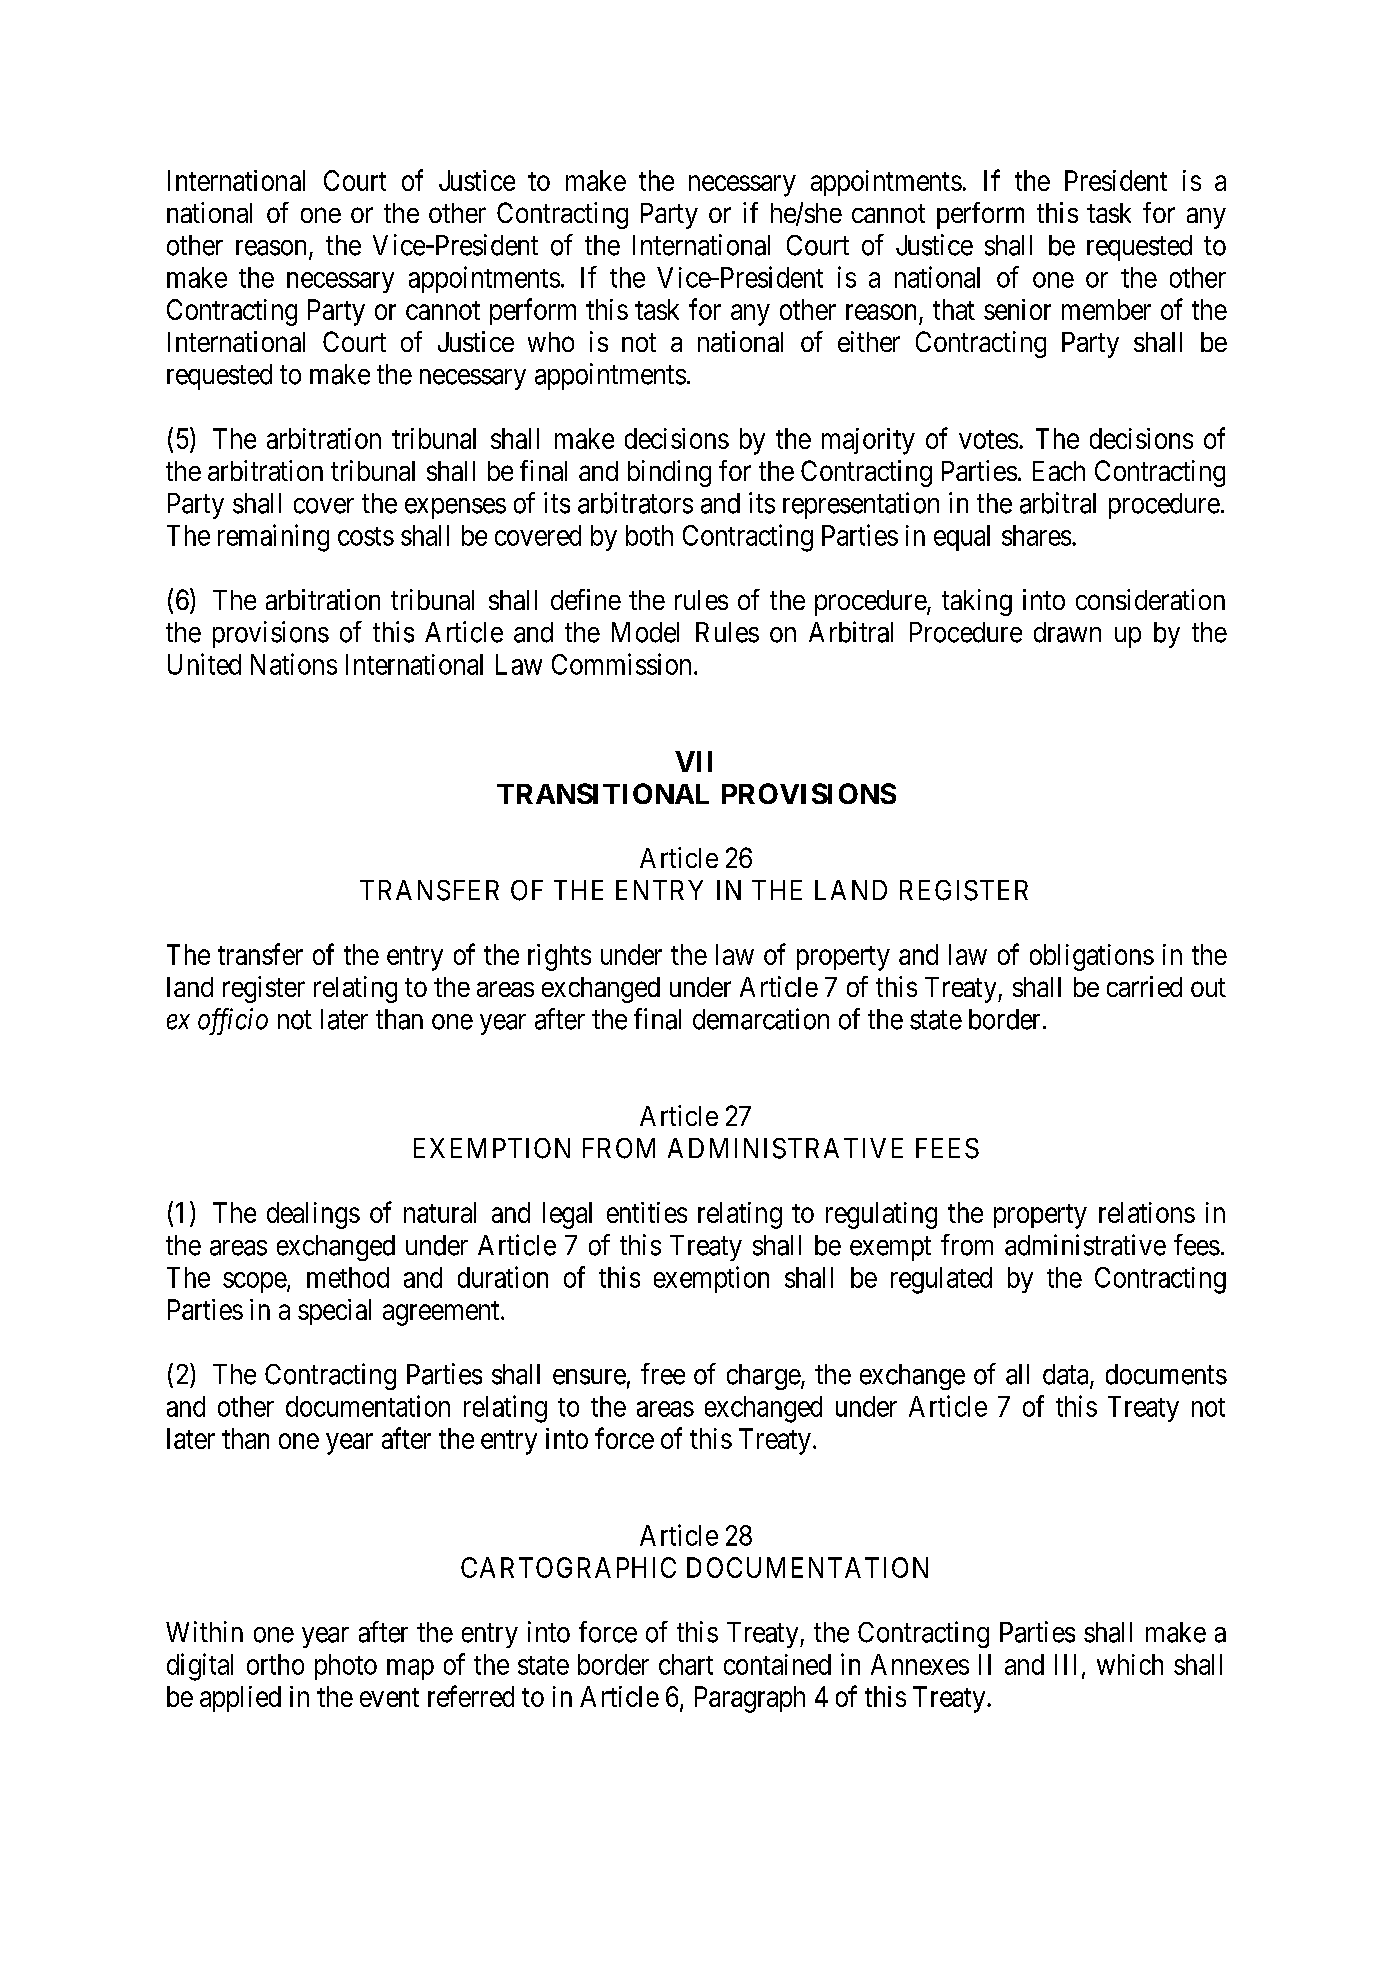 This document has width=1391, height=1968. Describe the element at coordinates (334, 1312) in the document. I see `special` at that location.
